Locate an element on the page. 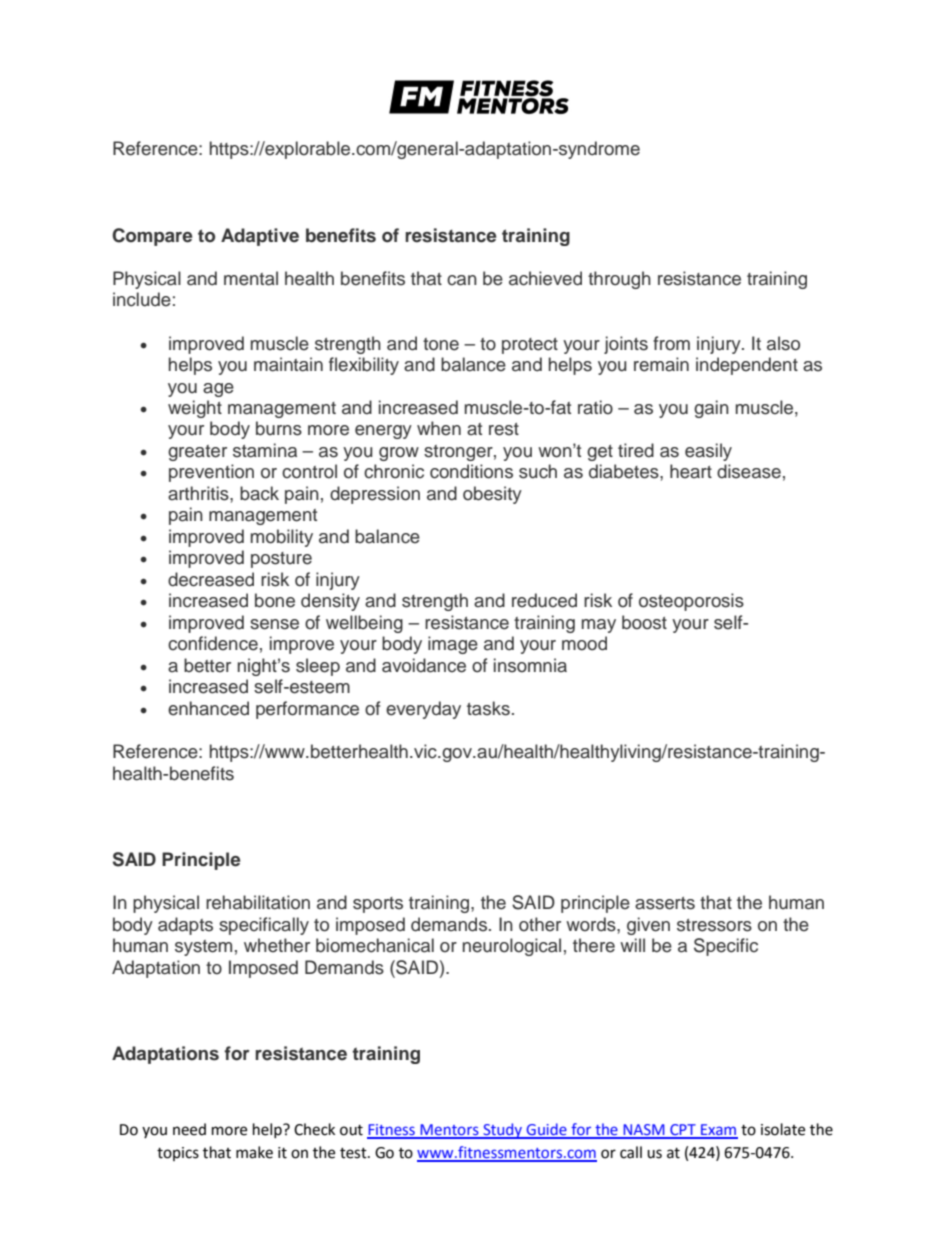 The width and height of the document is (952, 1233). adapts is located at coordinates (185, 926).
